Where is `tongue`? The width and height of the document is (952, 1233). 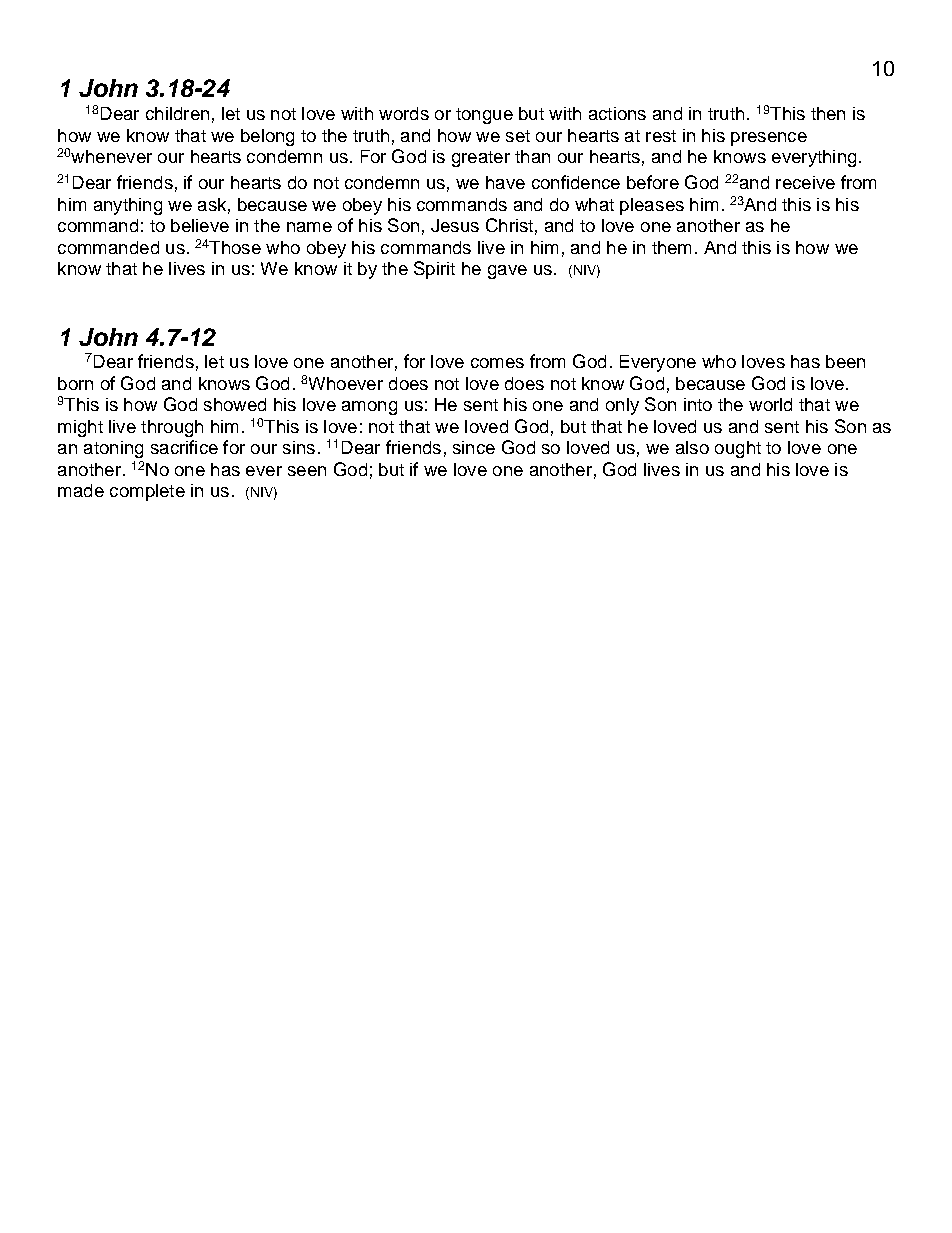
tongue is located at coordinates (484, 116).
